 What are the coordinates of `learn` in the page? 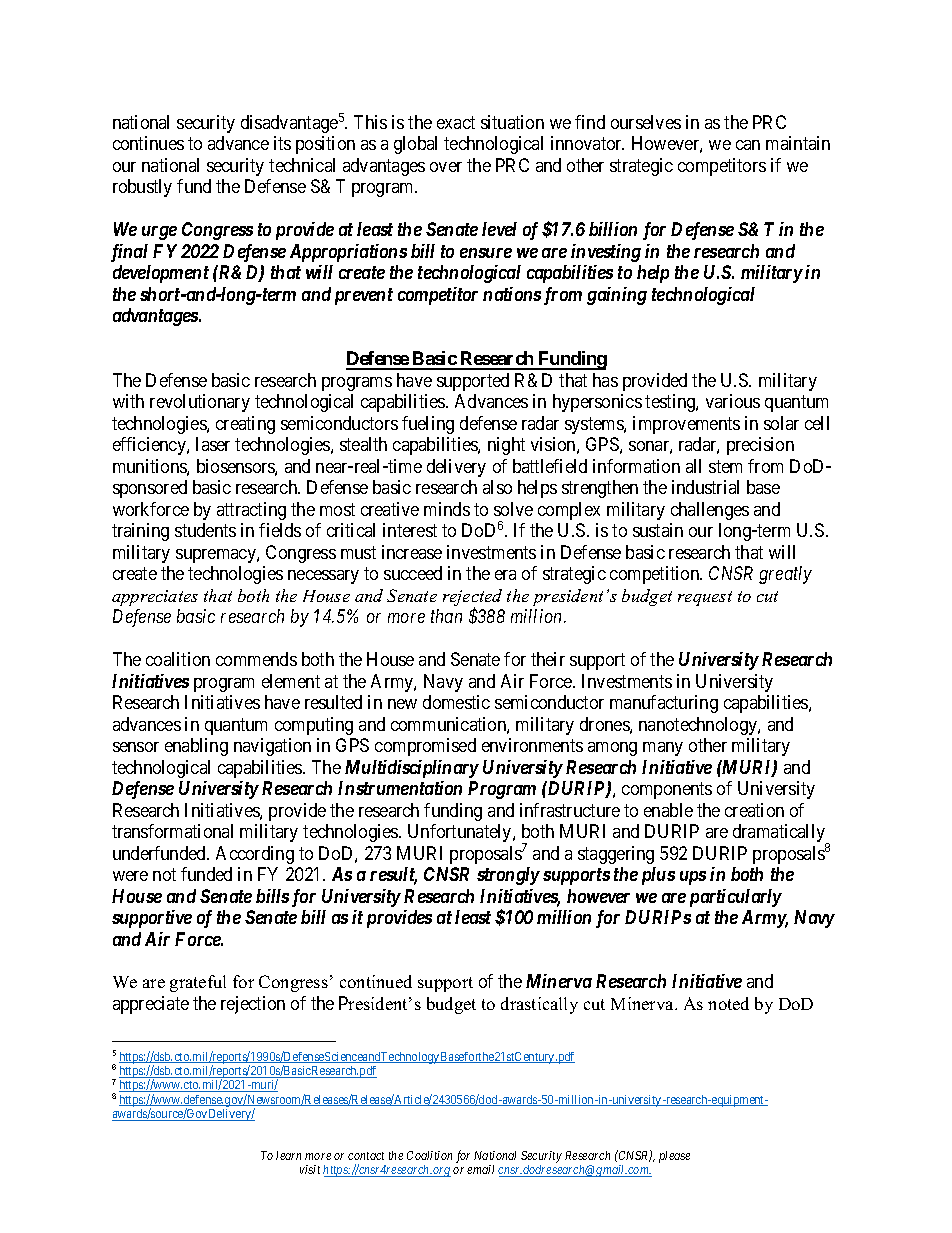 It's located at (288, 1155).
